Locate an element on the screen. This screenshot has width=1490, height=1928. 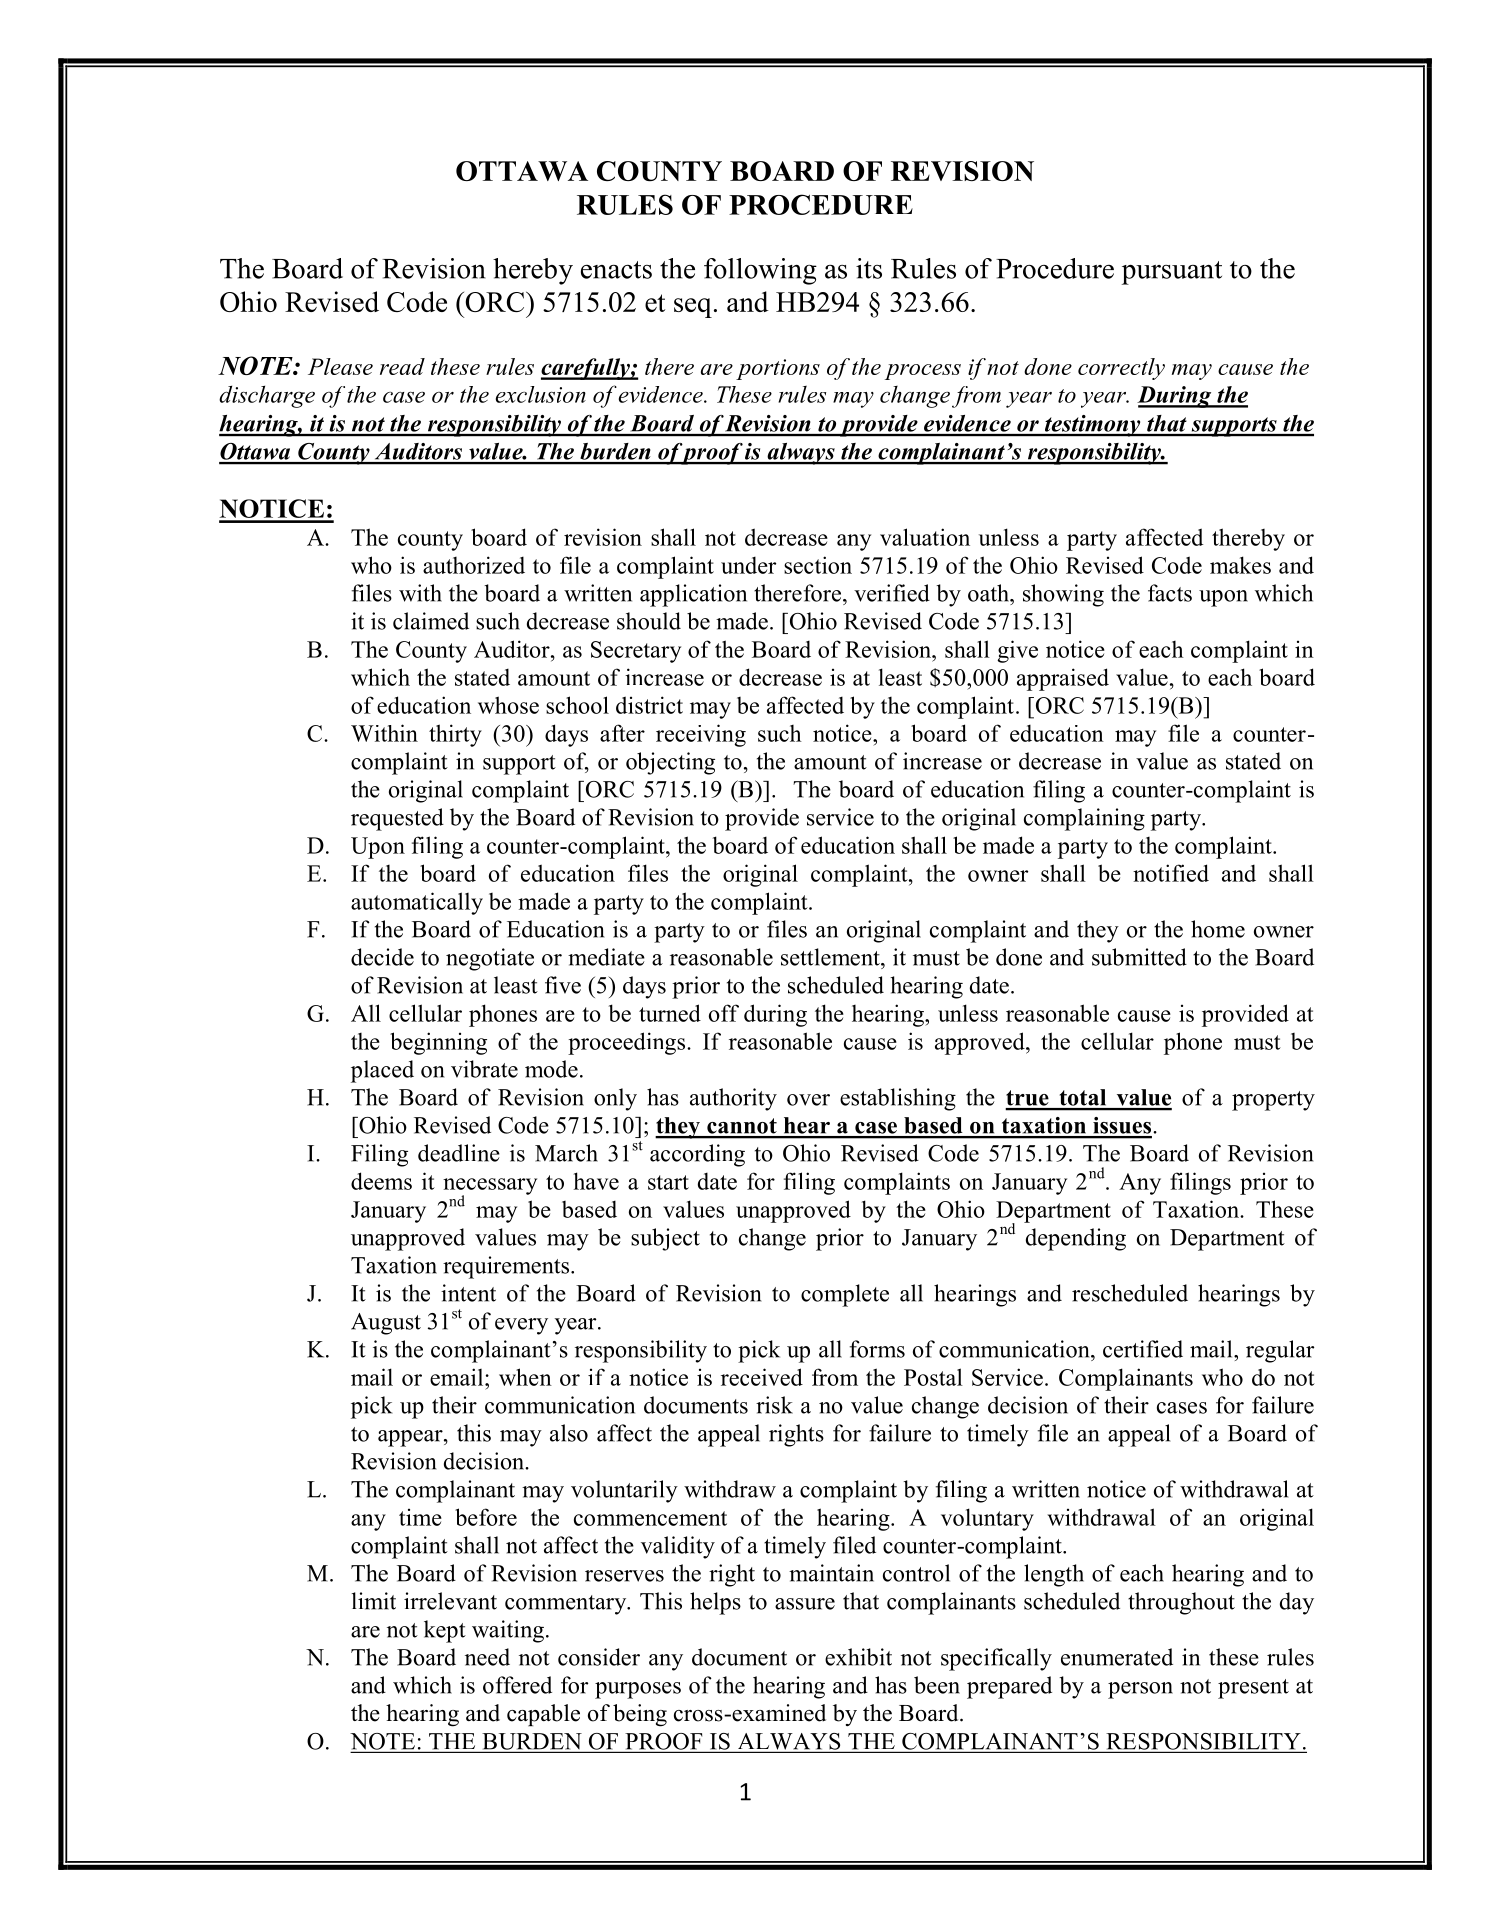
subject is located at coordinates (665, 1239).
